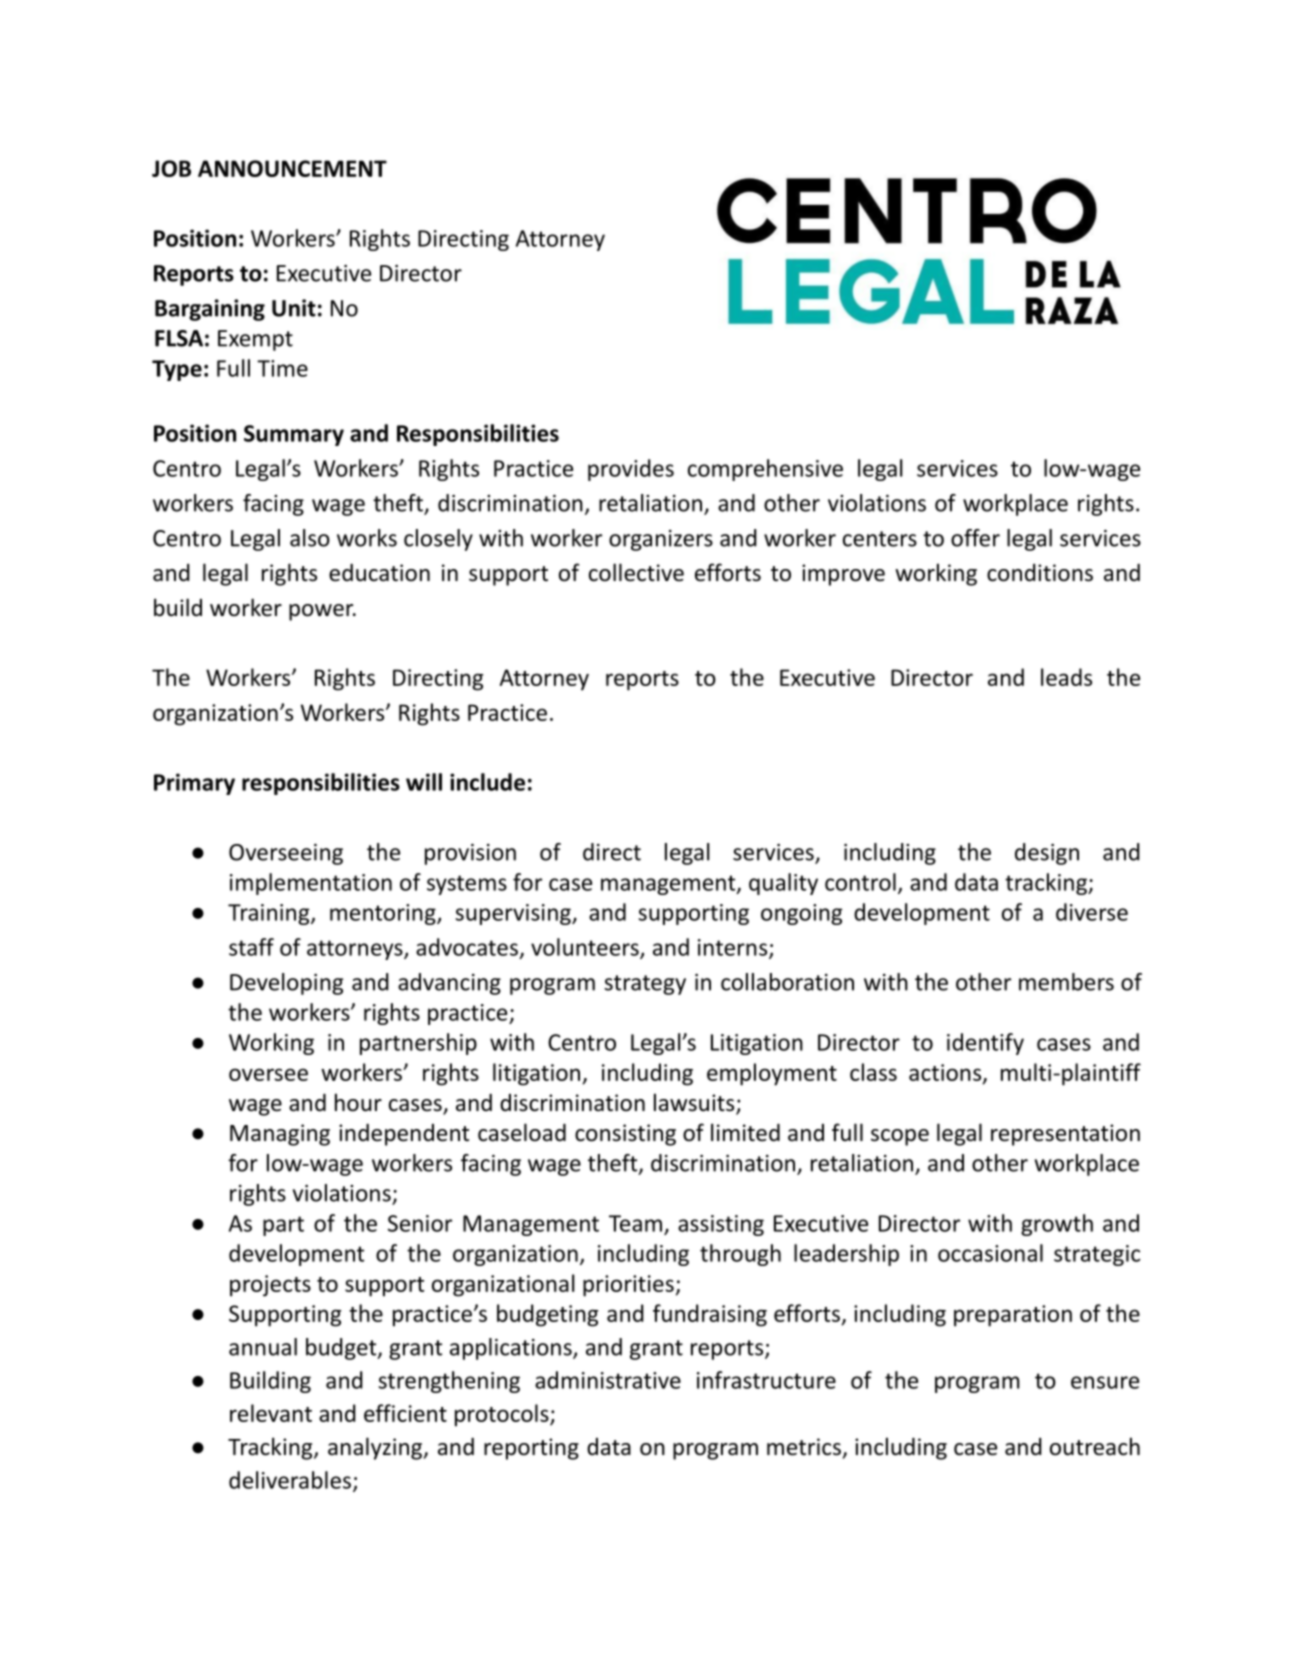 The width and height of the document is (1294, 1675). Describe the element at coordinates (292, 168) in the document. I see `ANNOUNCEMENT` at that location.
